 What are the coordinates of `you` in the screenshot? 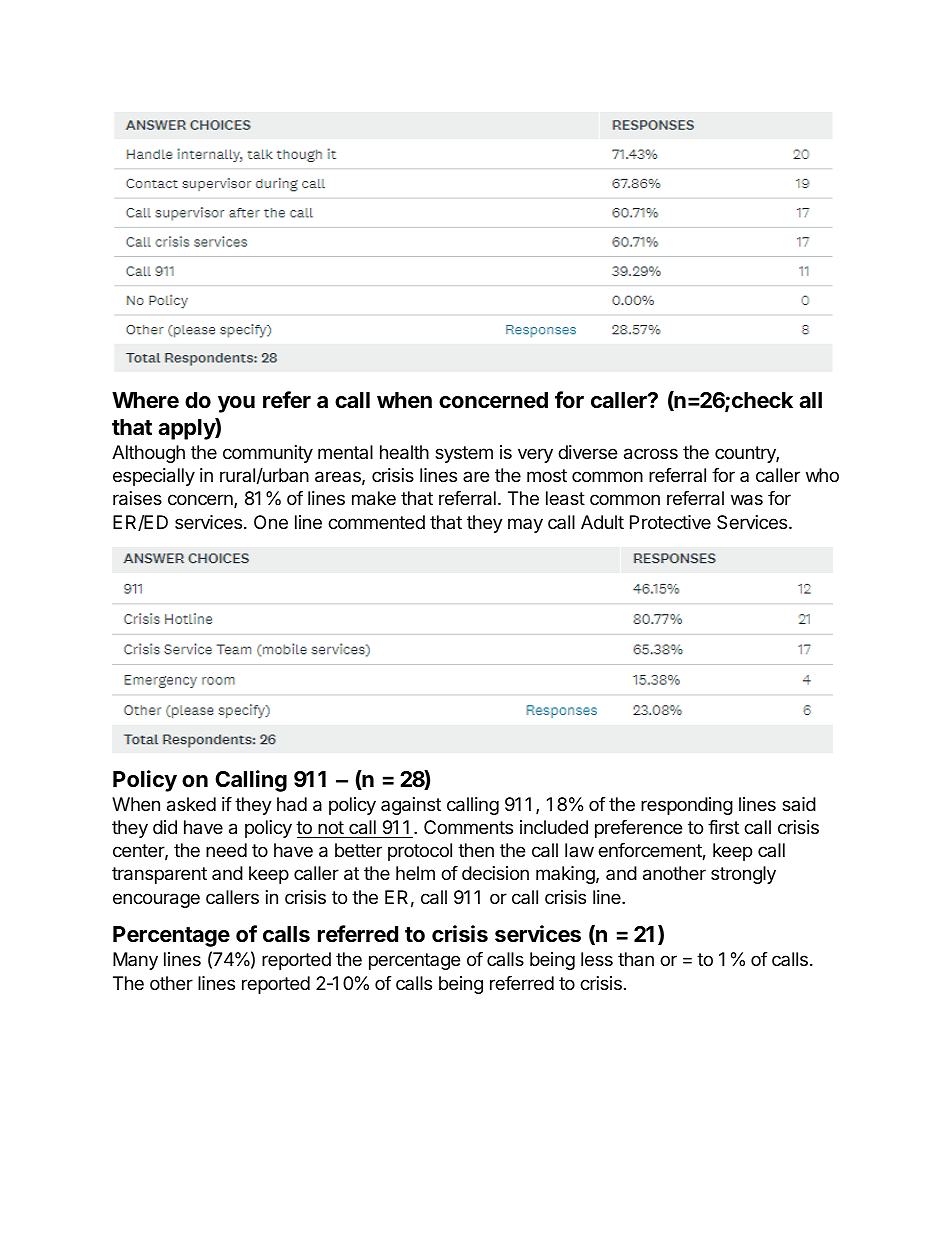 It's located at (236, 404).
